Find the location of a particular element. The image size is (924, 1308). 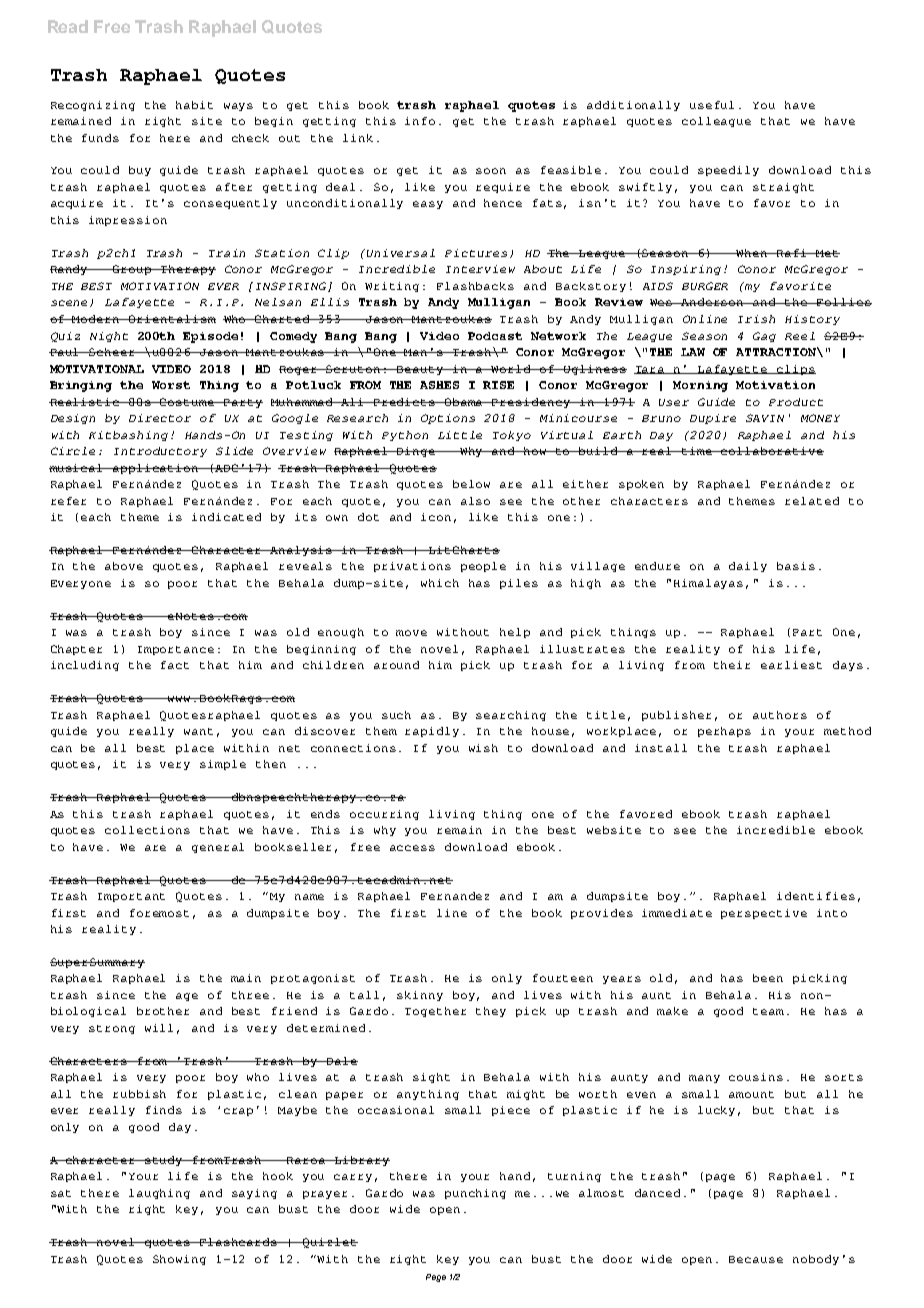

Importance is located at coordinates (176, 650).
